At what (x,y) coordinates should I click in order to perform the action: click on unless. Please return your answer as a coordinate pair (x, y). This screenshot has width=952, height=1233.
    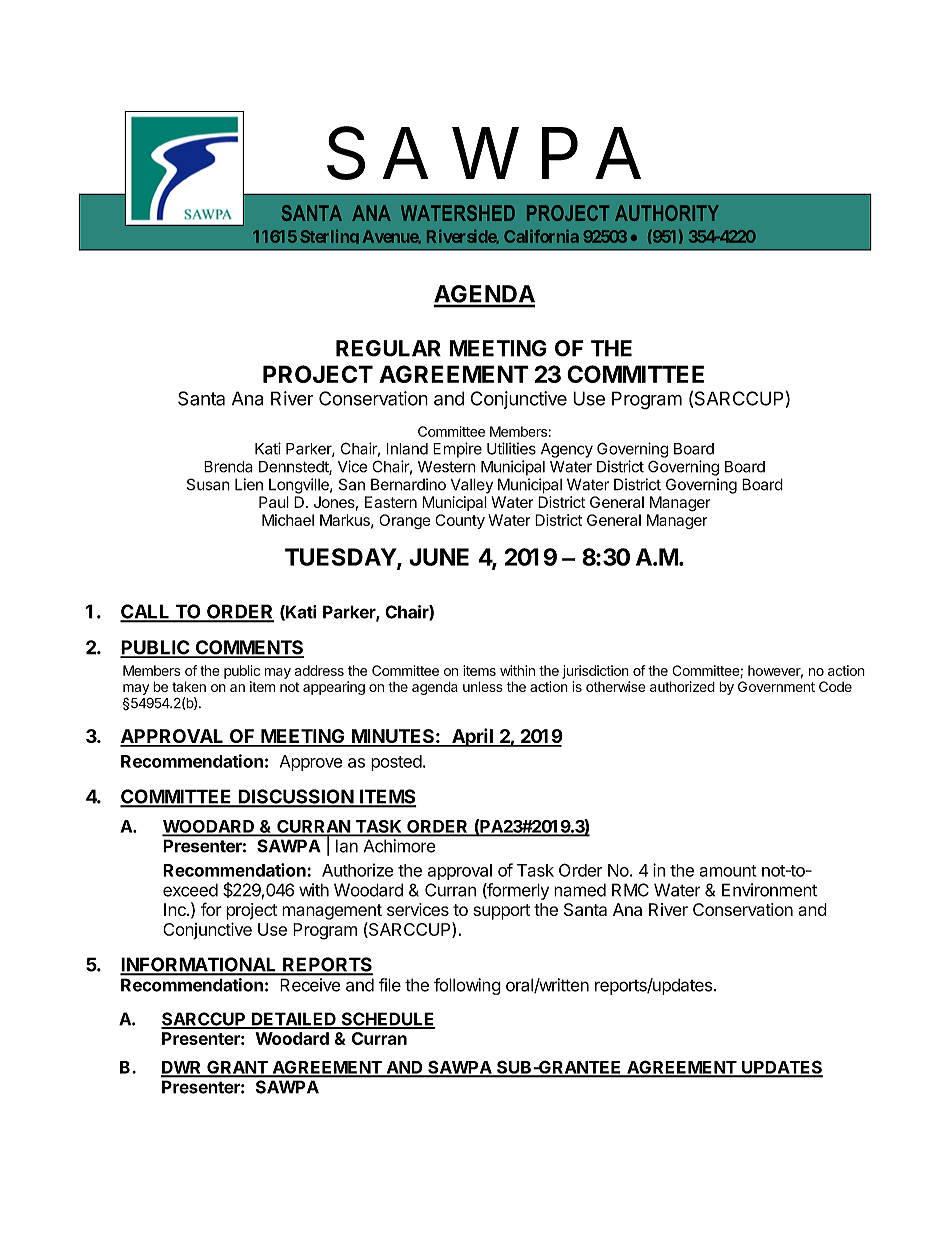
    Looking at the image, I should click on (483, 686).
